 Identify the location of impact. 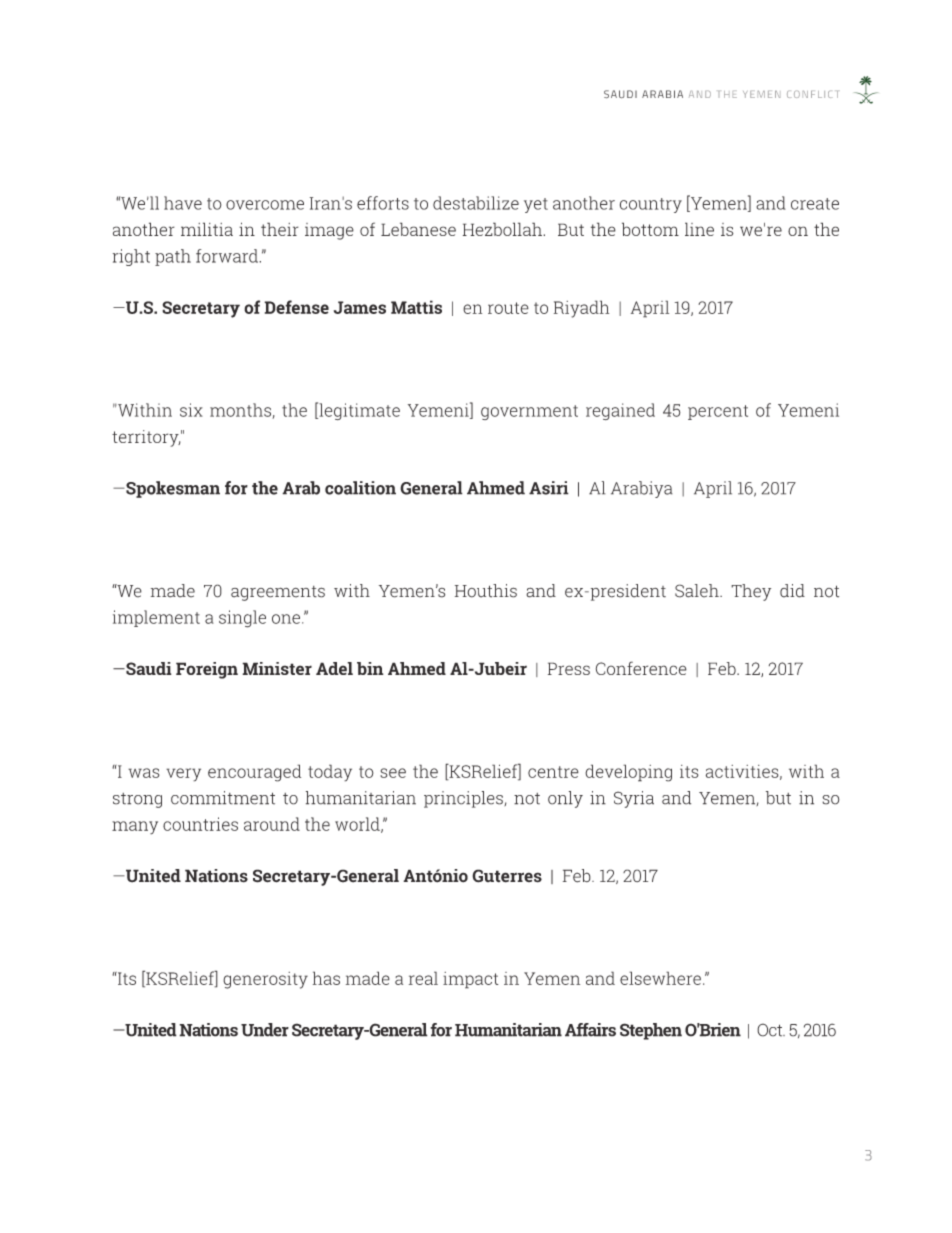
(471, 980).
